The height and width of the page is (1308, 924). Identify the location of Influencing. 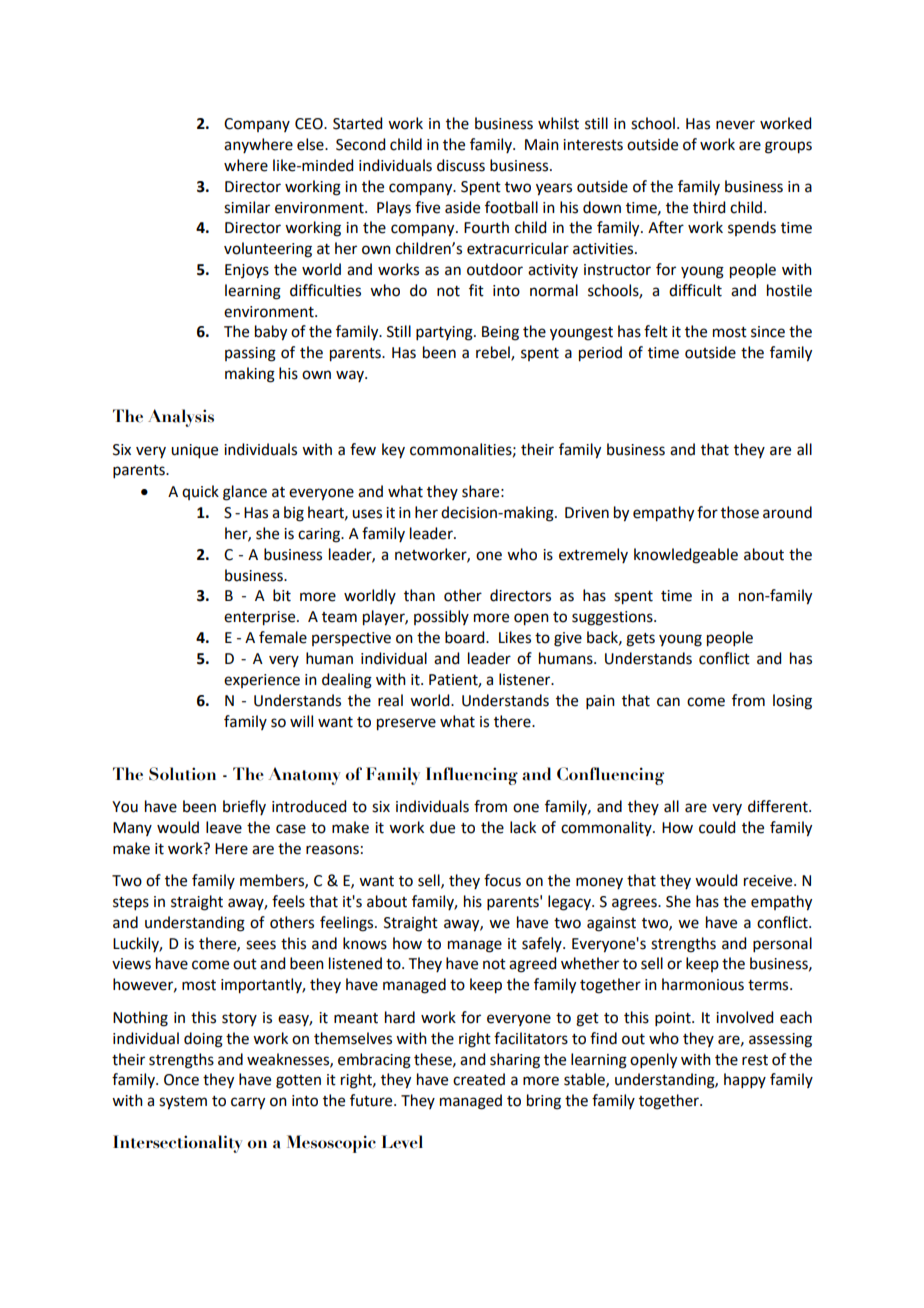
(472, 776).
